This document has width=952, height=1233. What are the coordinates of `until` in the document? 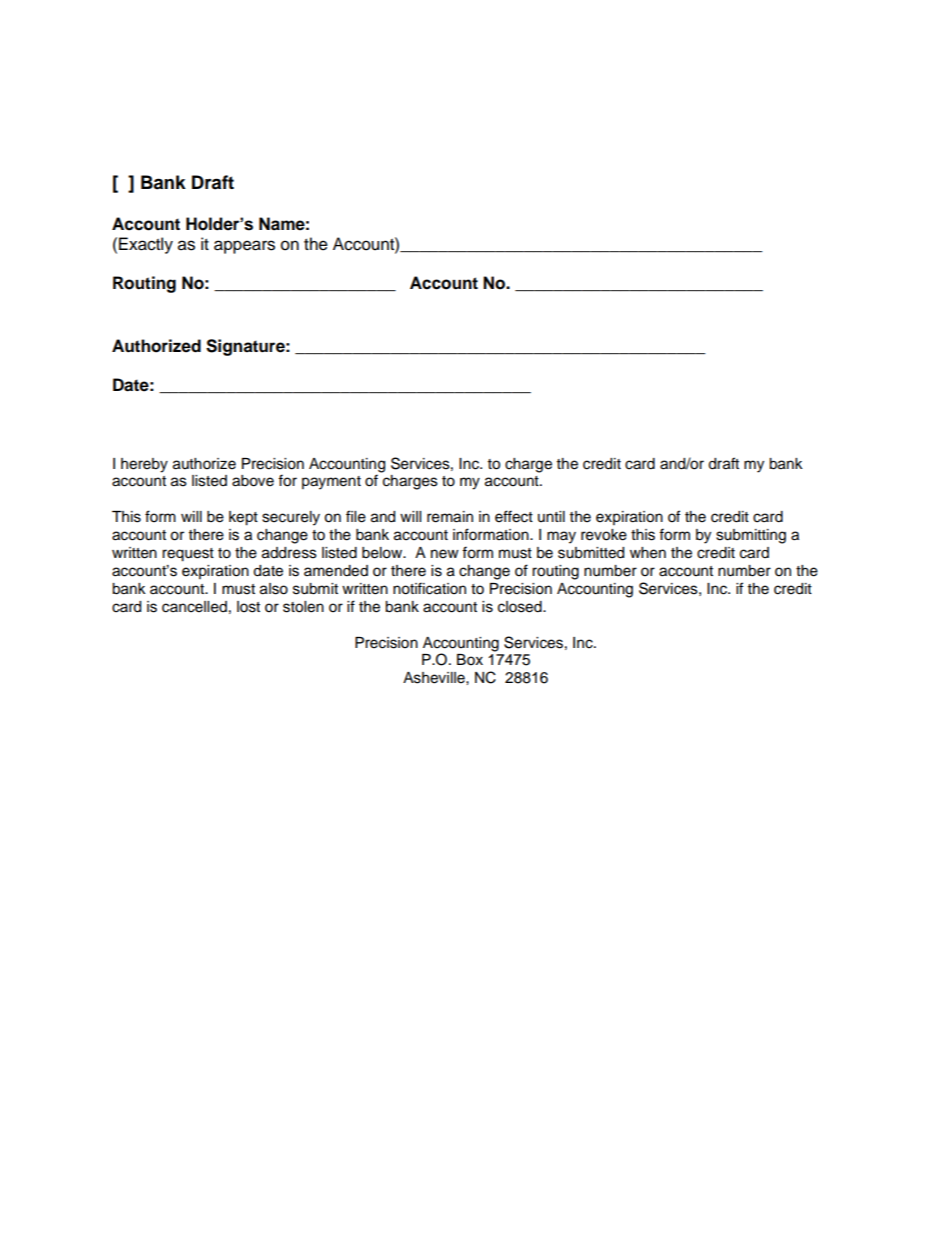 It's located at (551, 516).
